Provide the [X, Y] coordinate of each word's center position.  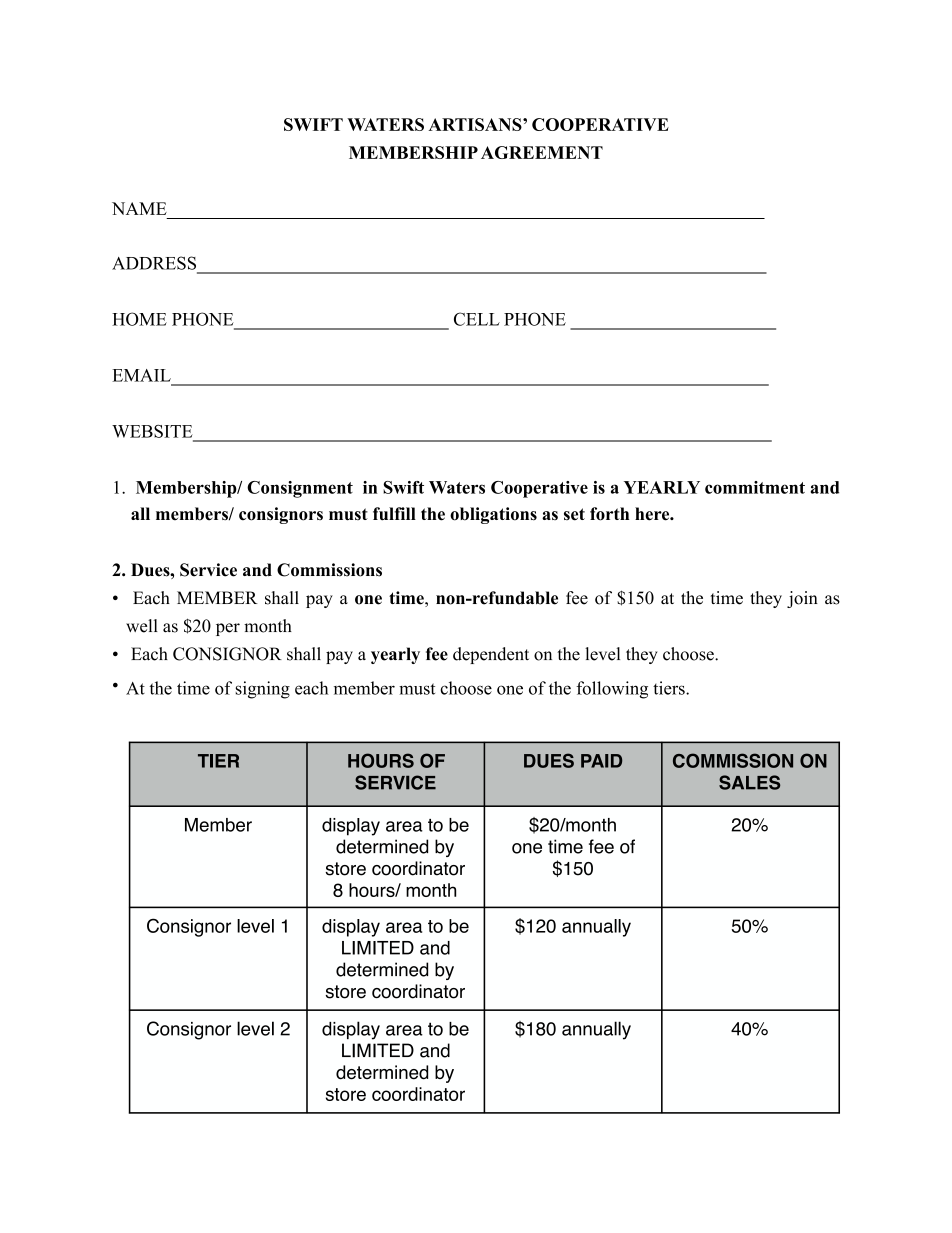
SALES [749, 782]
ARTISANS [476, 124]
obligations [493, 515]
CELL [477, 319]
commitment [755, 487]
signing [262, 690]
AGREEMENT [542, 152]
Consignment [300, 489]
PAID [601, 761]
